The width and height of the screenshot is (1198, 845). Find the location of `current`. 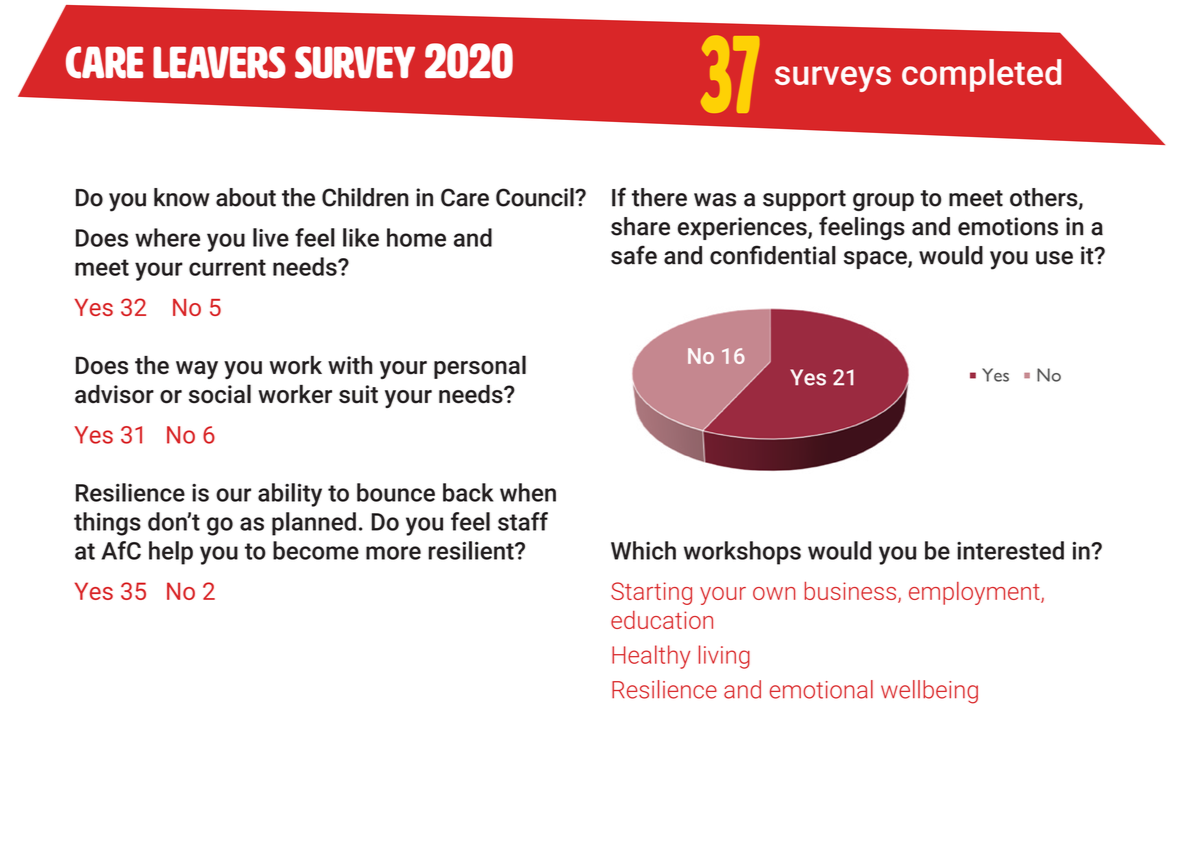

current is located at coordinates (227, 267).
